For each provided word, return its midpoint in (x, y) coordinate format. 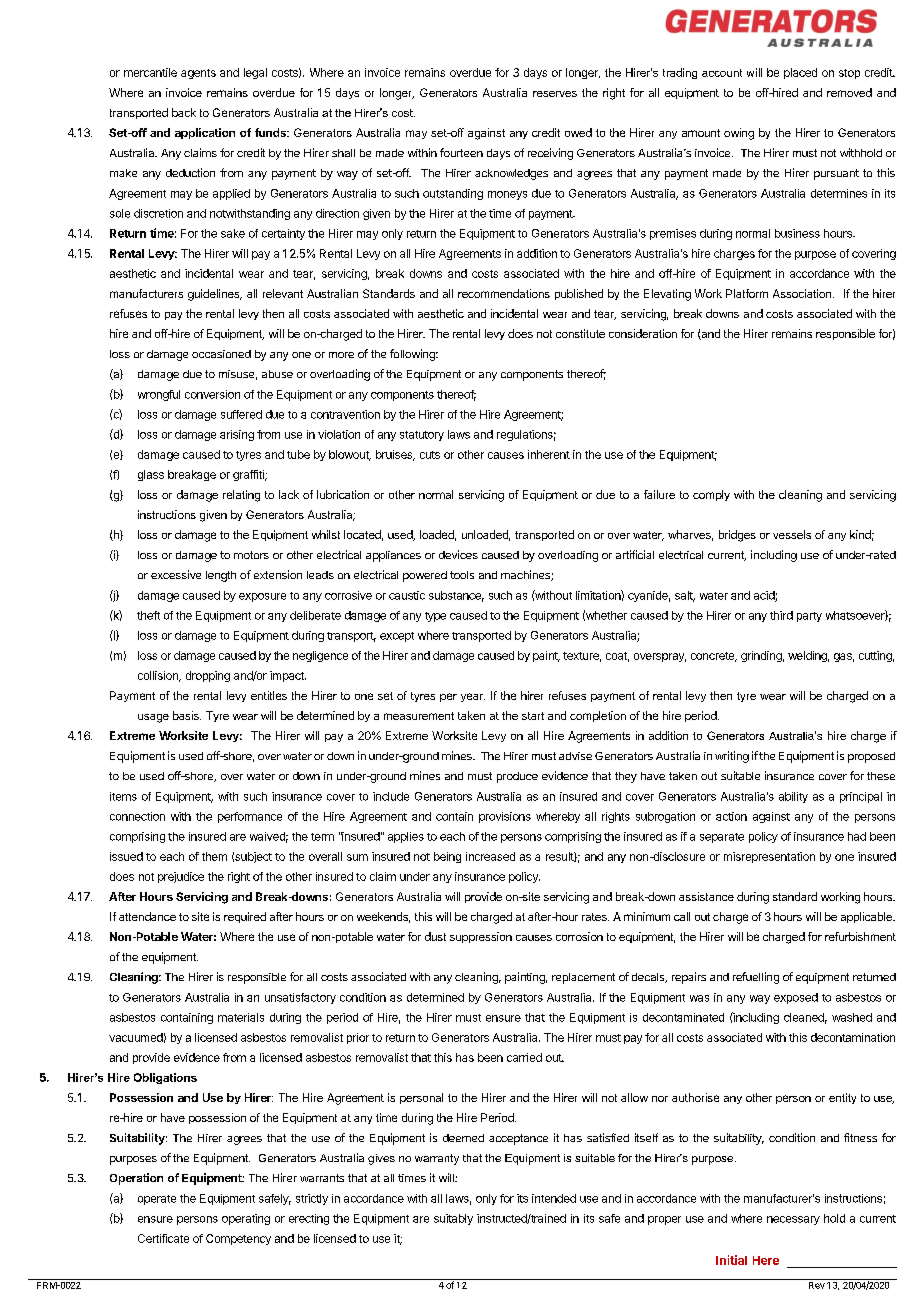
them (214, 856)
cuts (430, 455)
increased (490, 856)
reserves (555, 94)
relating (241, 496)
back (184, 112)
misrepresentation (769, 857)
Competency (238, 1239)
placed (800, 73)
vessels (792, 534)
